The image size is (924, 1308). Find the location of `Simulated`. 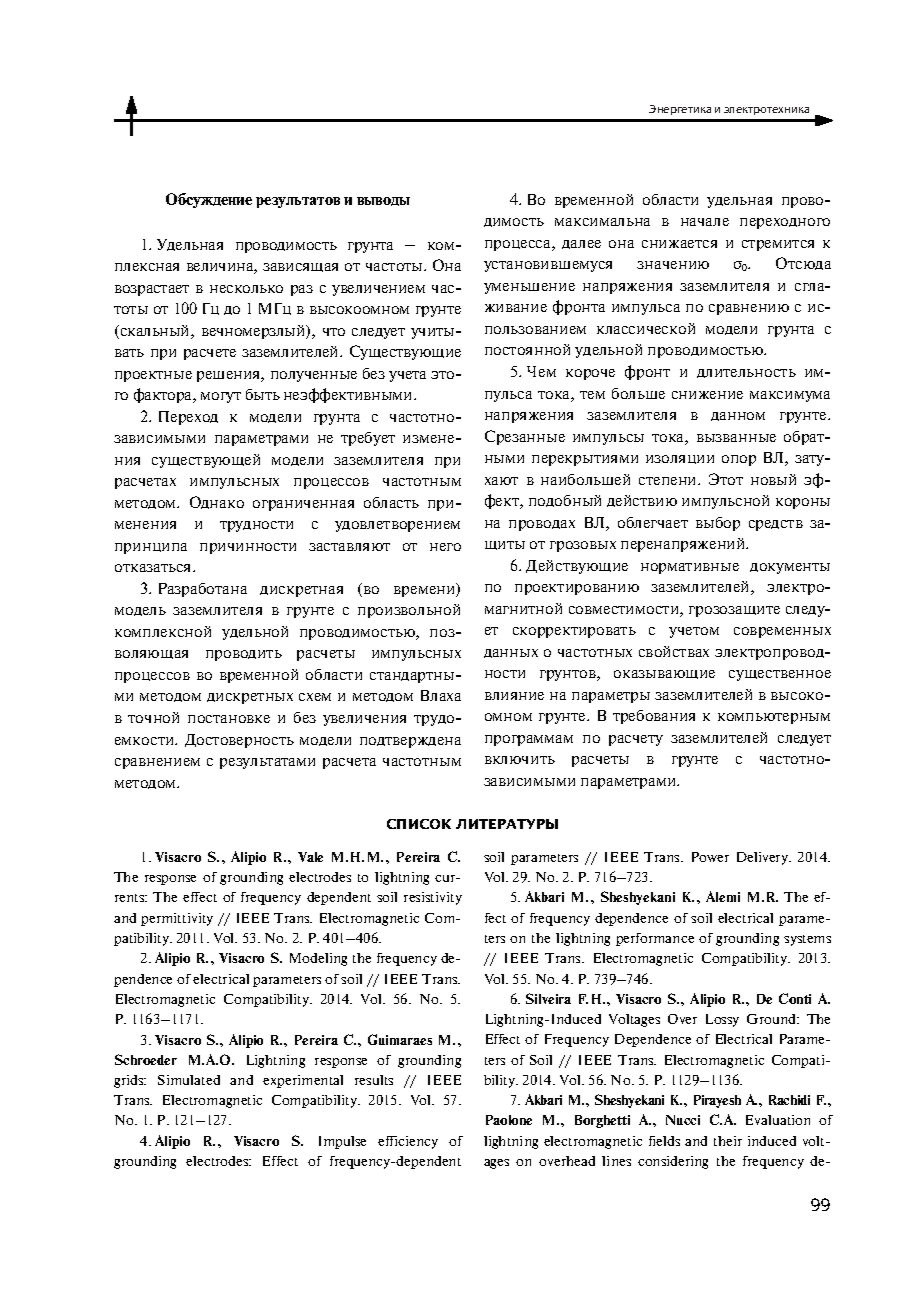

Simulated is located at coordinates (189, 1080).
